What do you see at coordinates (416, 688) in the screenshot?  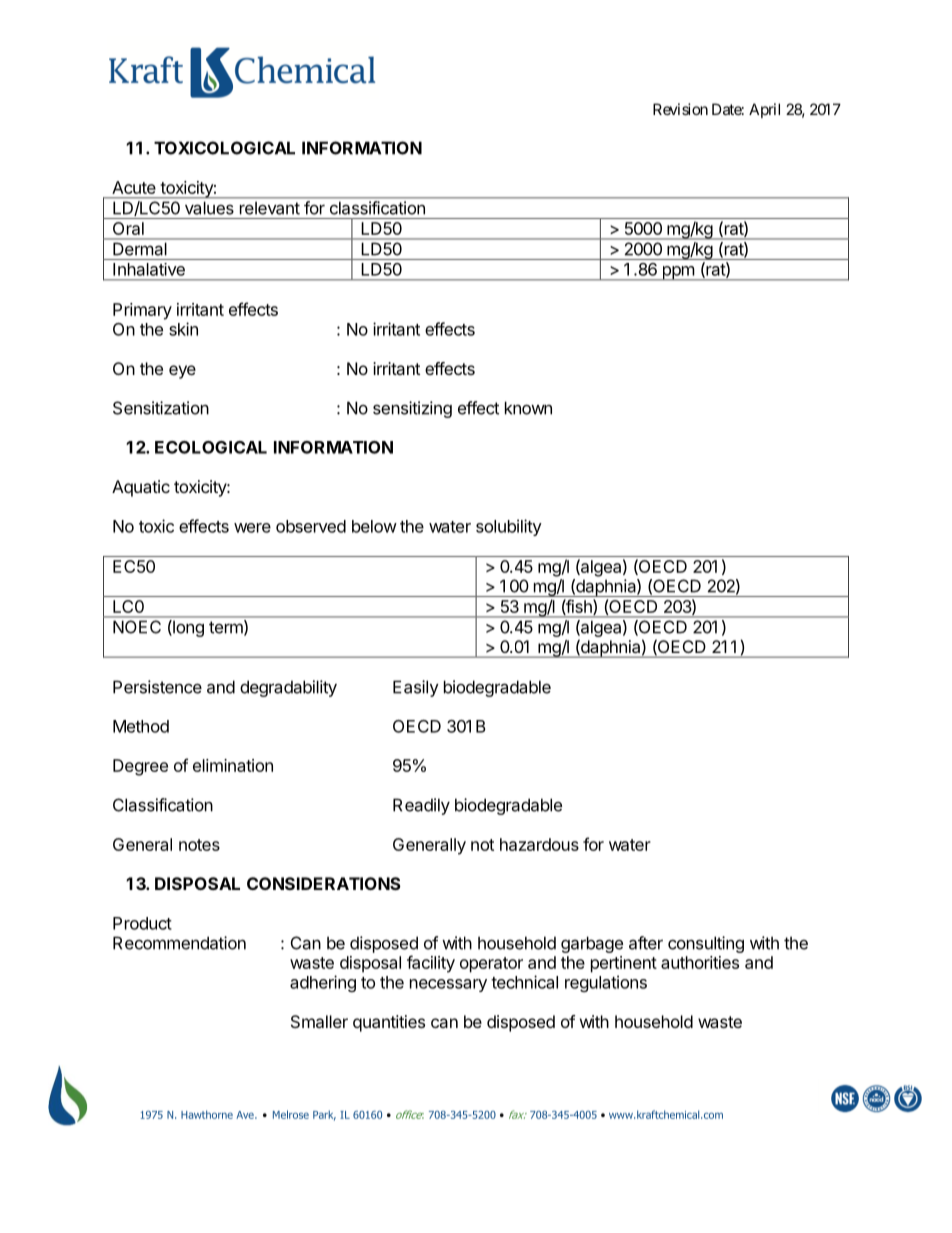 I see `Easily` at bounding box center [416, 688].
